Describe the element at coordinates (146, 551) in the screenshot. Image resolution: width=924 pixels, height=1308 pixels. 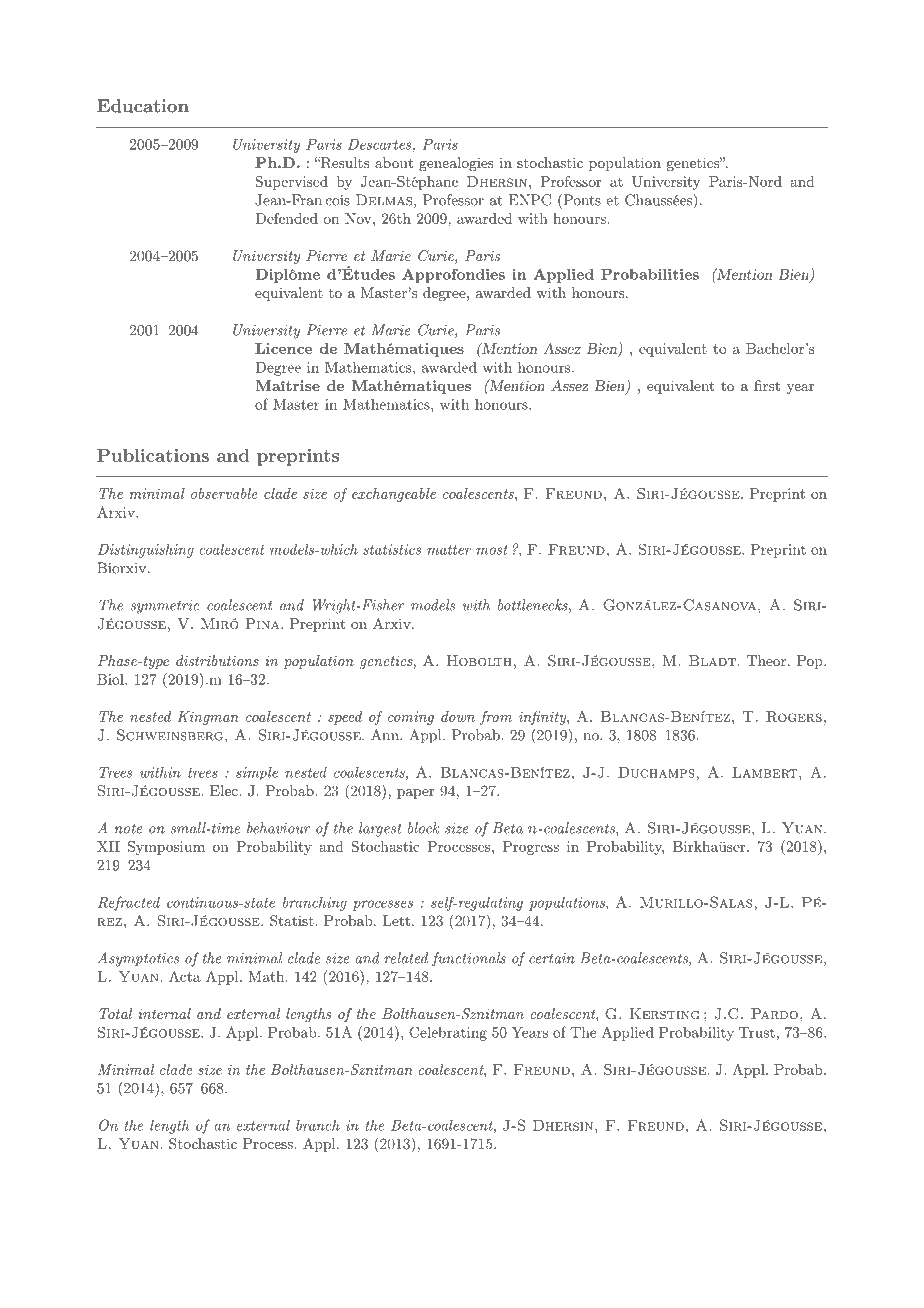
I see `Distinguishing` at that location.
